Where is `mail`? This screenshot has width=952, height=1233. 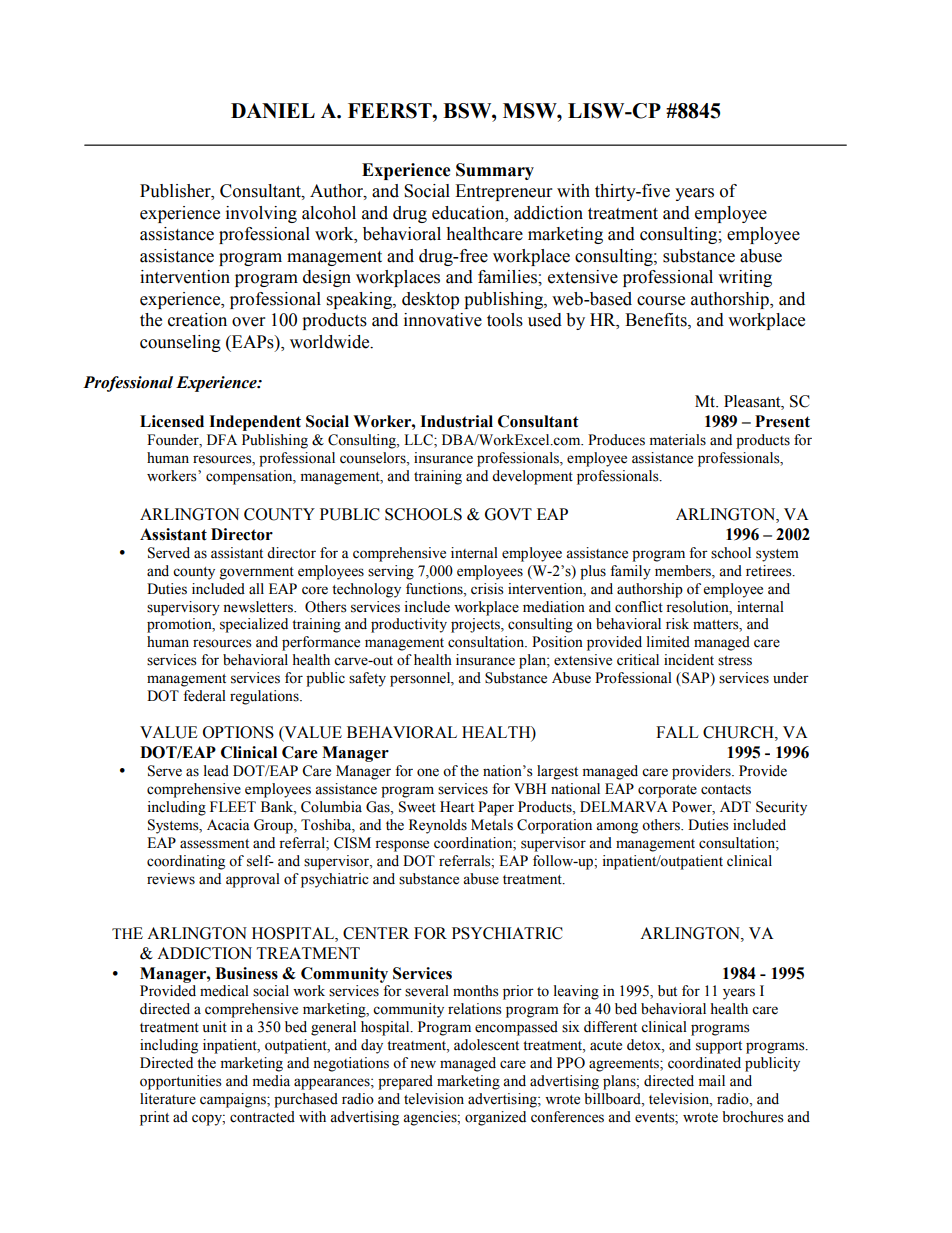 mail is located at coordinates (711, 1080).
